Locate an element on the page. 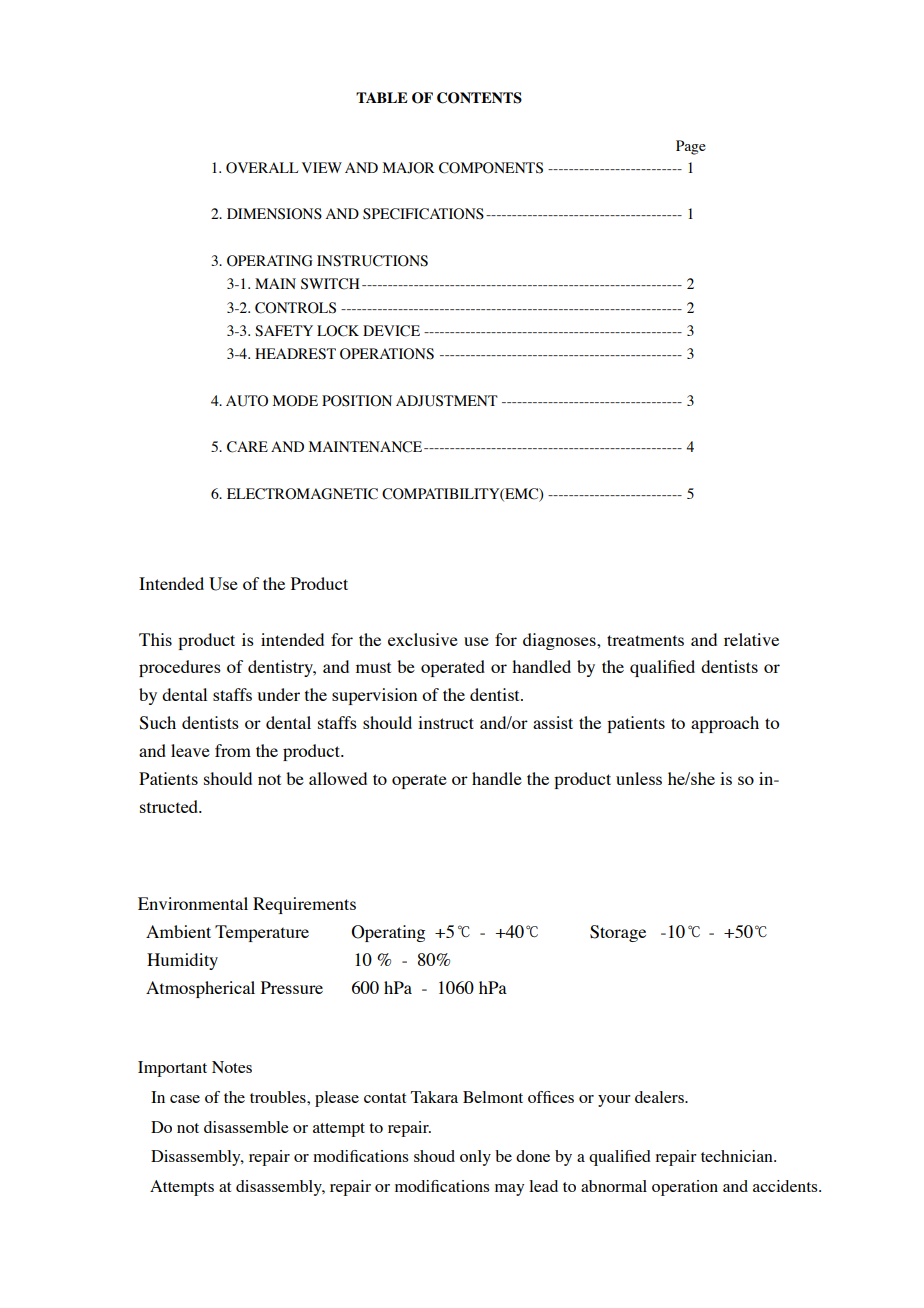 The image size is (924, 1308). CONTENTS is located at coordinates (479, 98).
